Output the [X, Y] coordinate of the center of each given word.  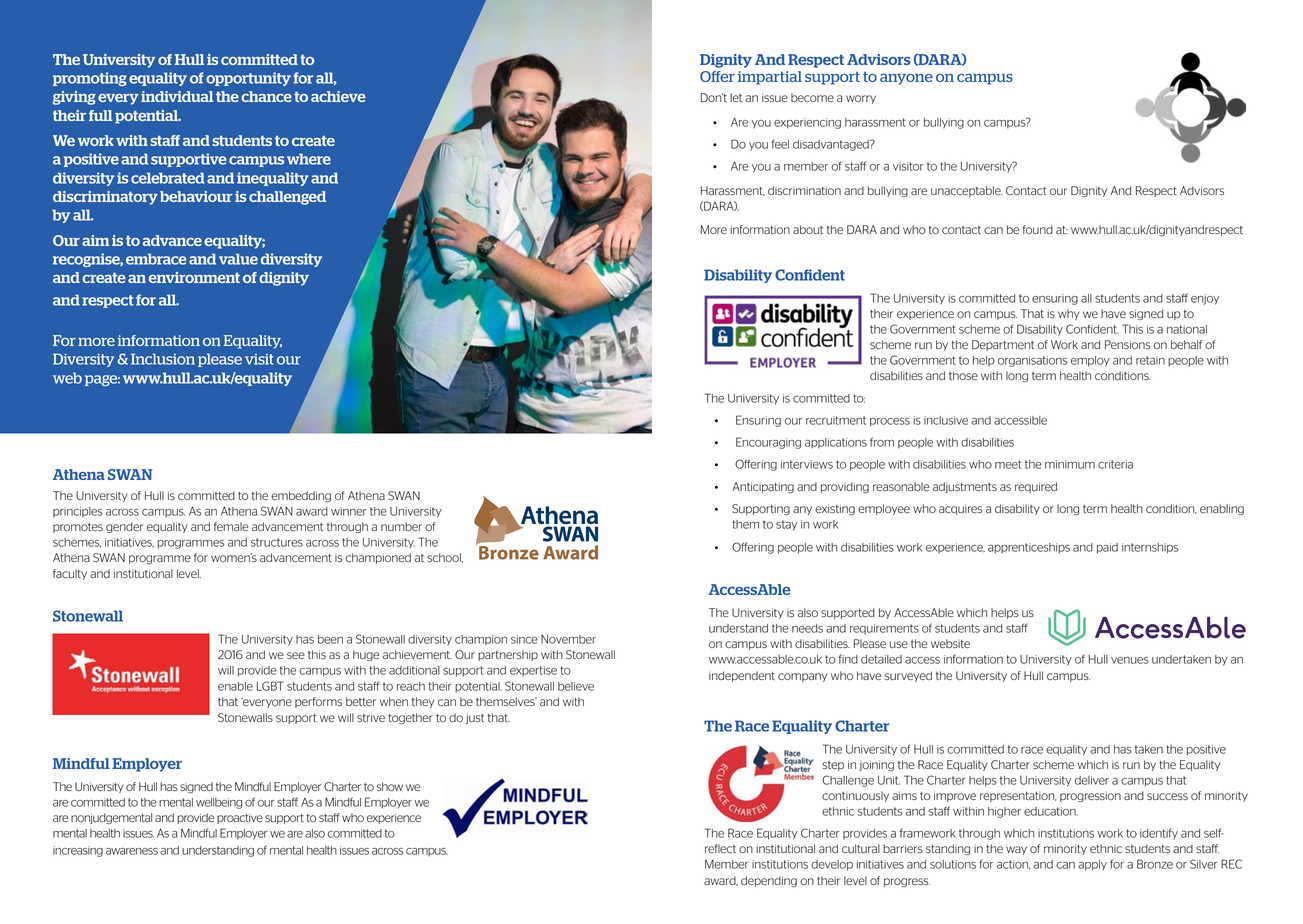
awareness [132, 851]
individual [177, 96]
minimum [1070, 464]
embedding [301, 496]
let [736, 97]
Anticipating [763, 487]
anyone [906, 79]
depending [769, 881]
